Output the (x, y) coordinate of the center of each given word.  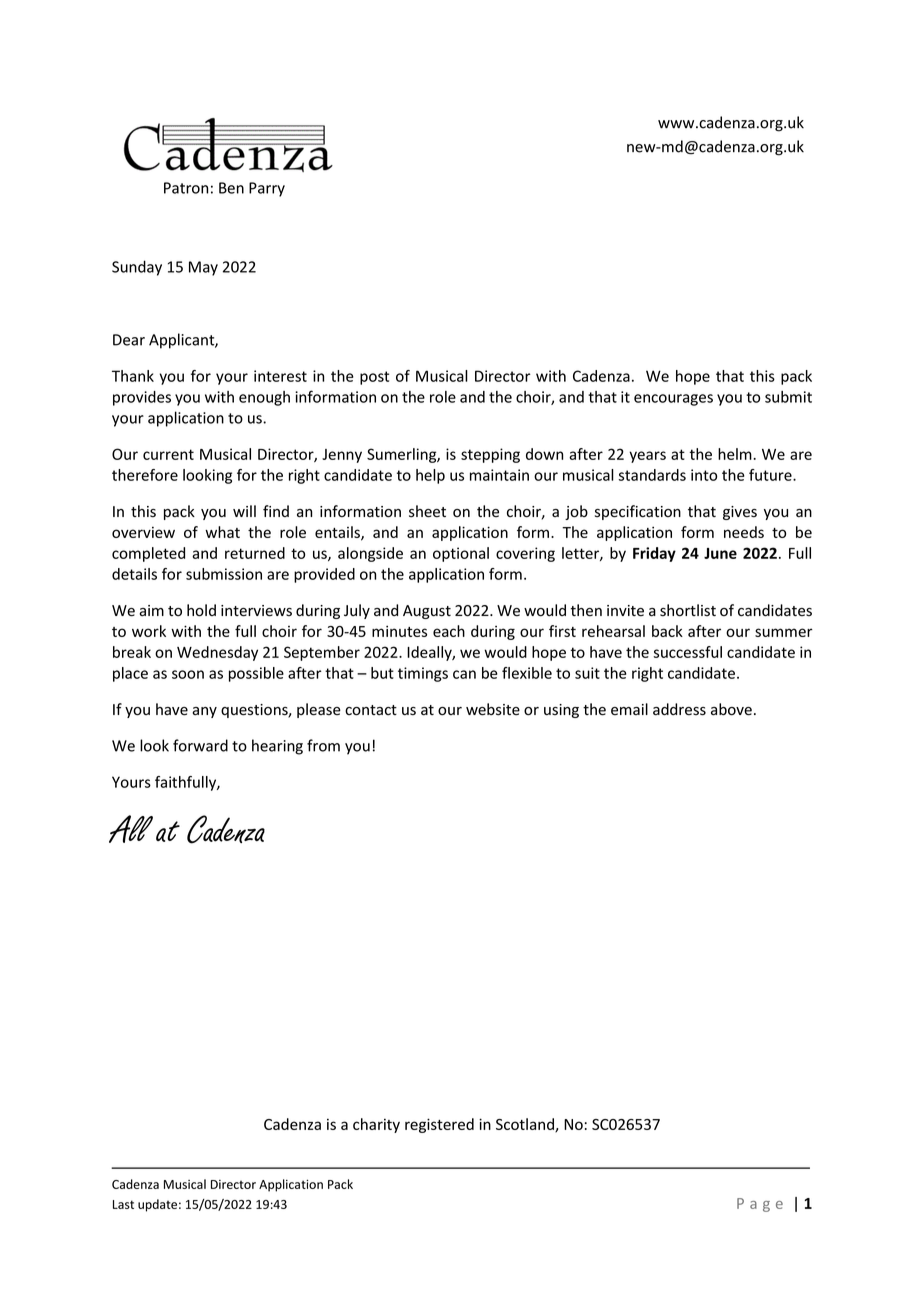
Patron (186, 188)
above (731, 709)
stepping (490, 455)
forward (200, 745)
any (204, 712)
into (704, 475)
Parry (267, 189)
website (493, 709)
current (168, 454)
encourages (673, 400)
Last (123, 1204)
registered (439, 1125)
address (679, 709)
